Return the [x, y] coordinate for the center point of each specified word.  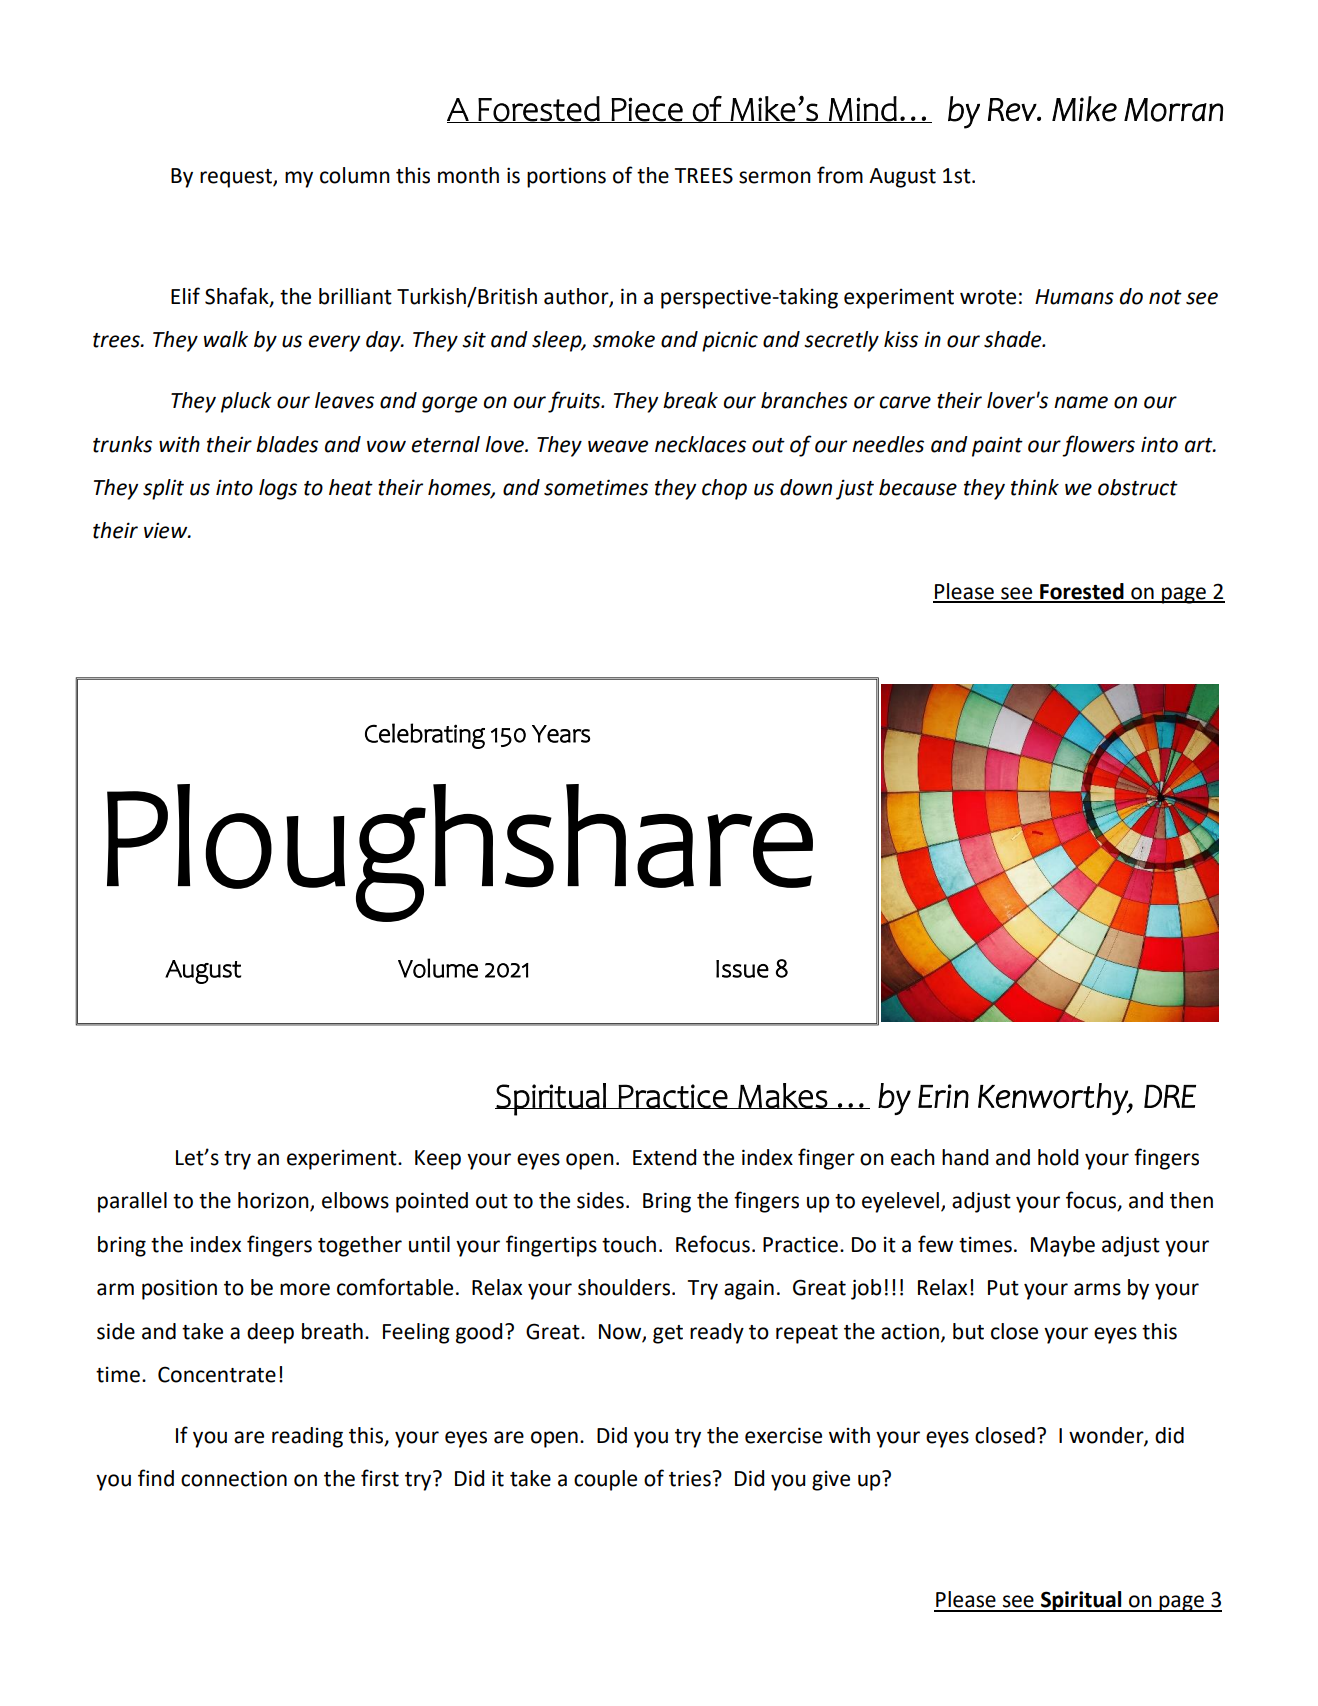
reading [307, 1437]
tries [691, 1478]
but [968, 1331]
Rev [1013, 110]
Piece [647, 110]
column [355, 175]
